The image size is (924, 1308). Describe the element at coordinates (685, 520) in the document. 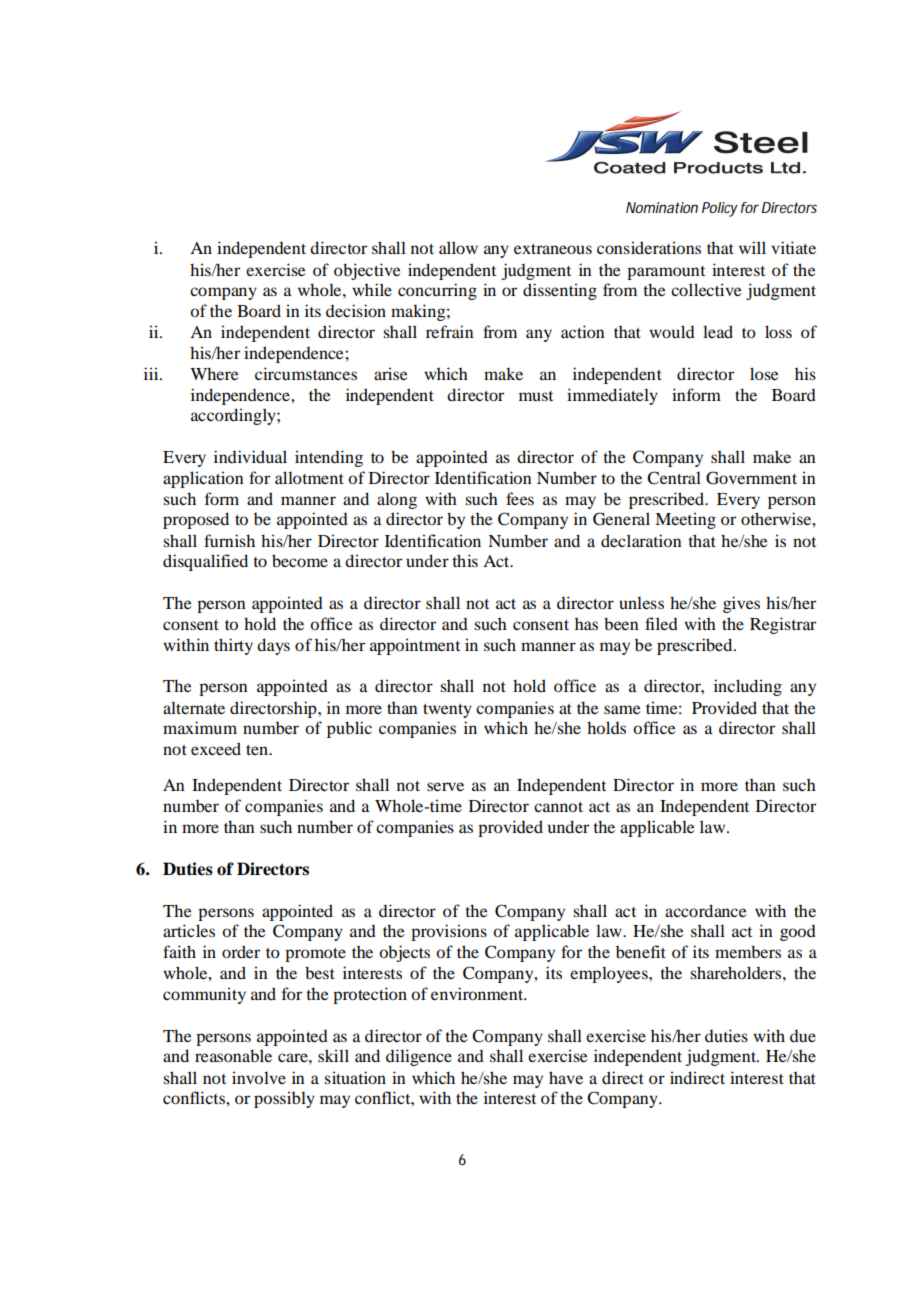

I see `Meeting` at that location.
